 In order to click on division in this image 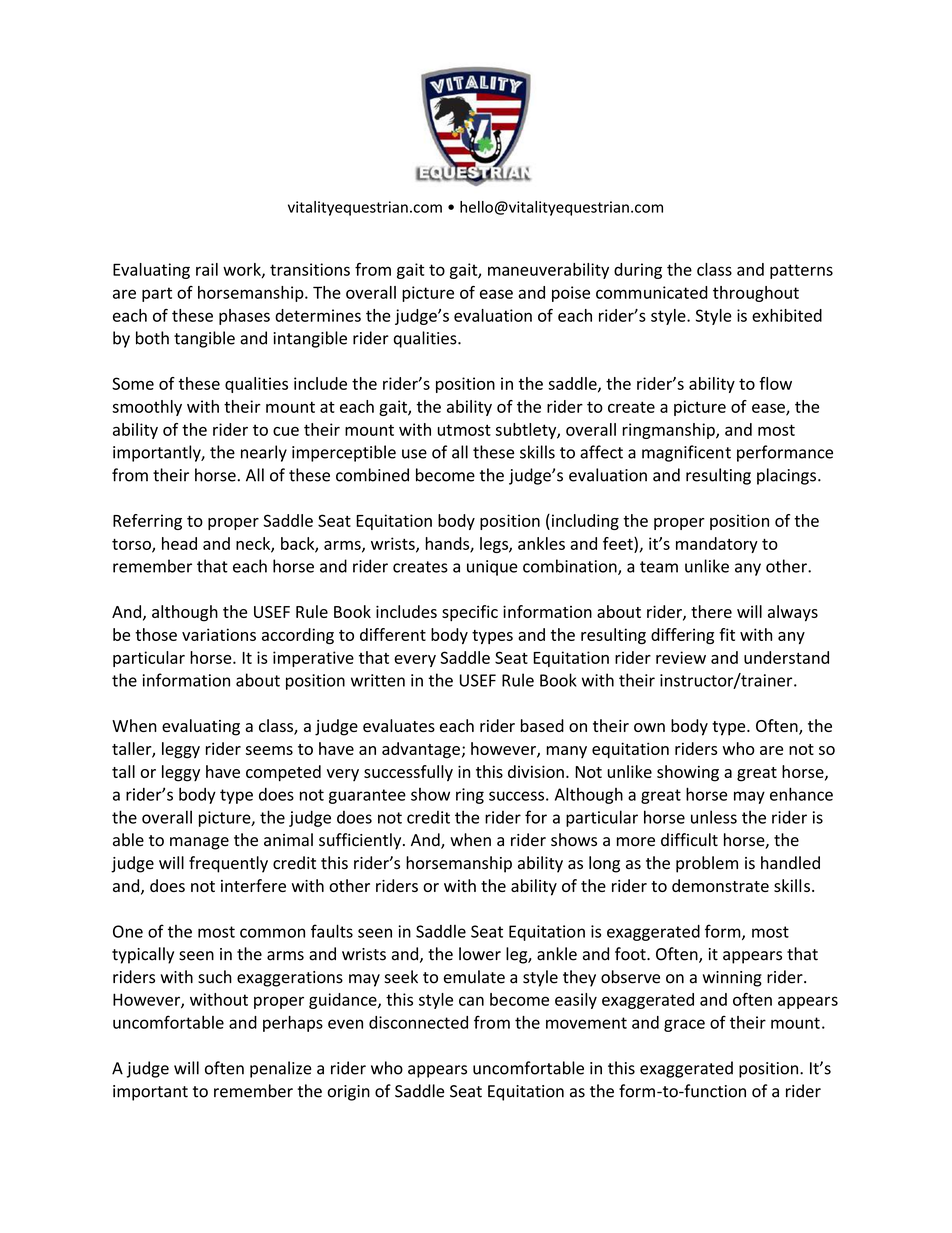, I will do `click(536, 771)`.
